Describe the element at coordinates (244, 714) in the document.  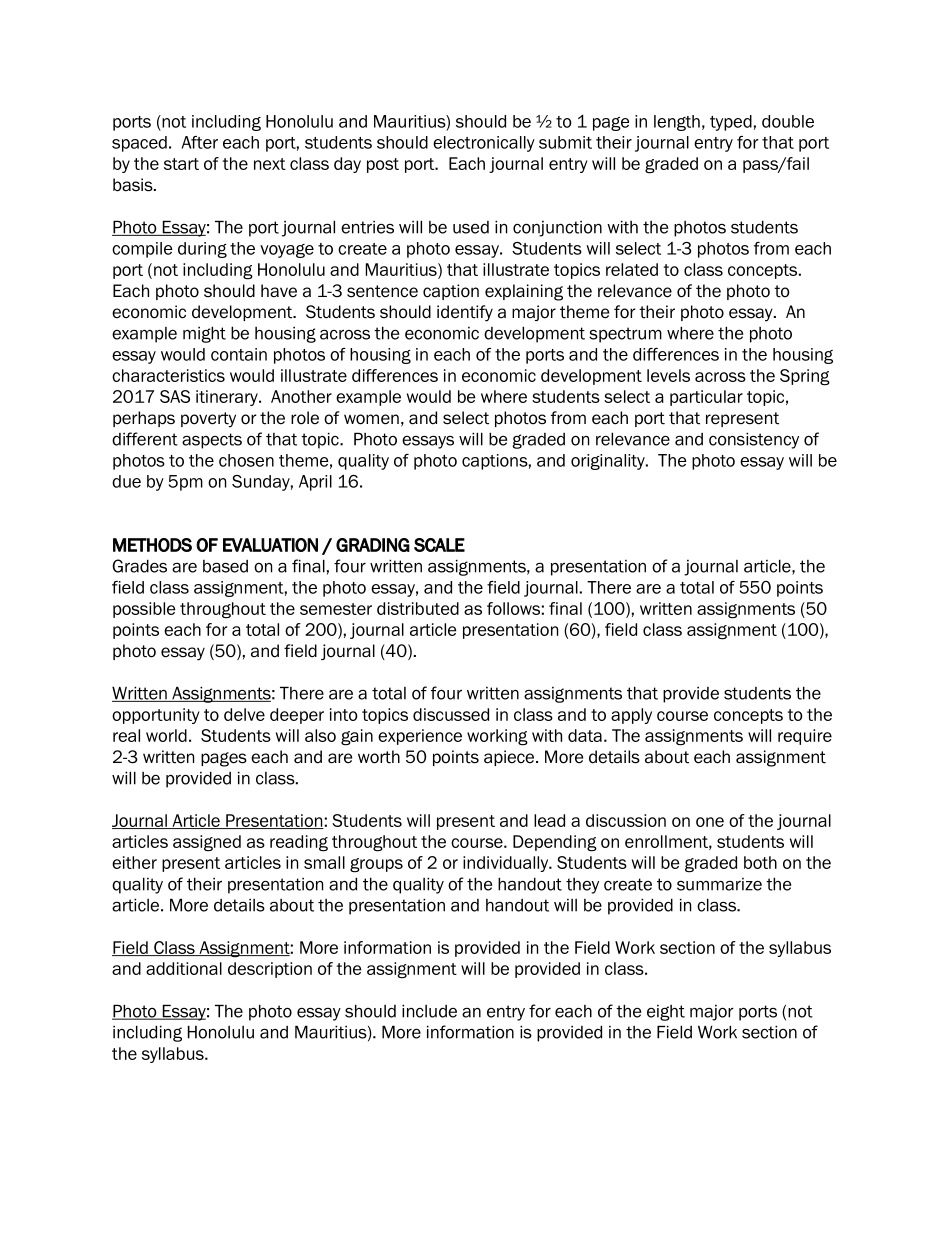
I see `delve` at that location.
